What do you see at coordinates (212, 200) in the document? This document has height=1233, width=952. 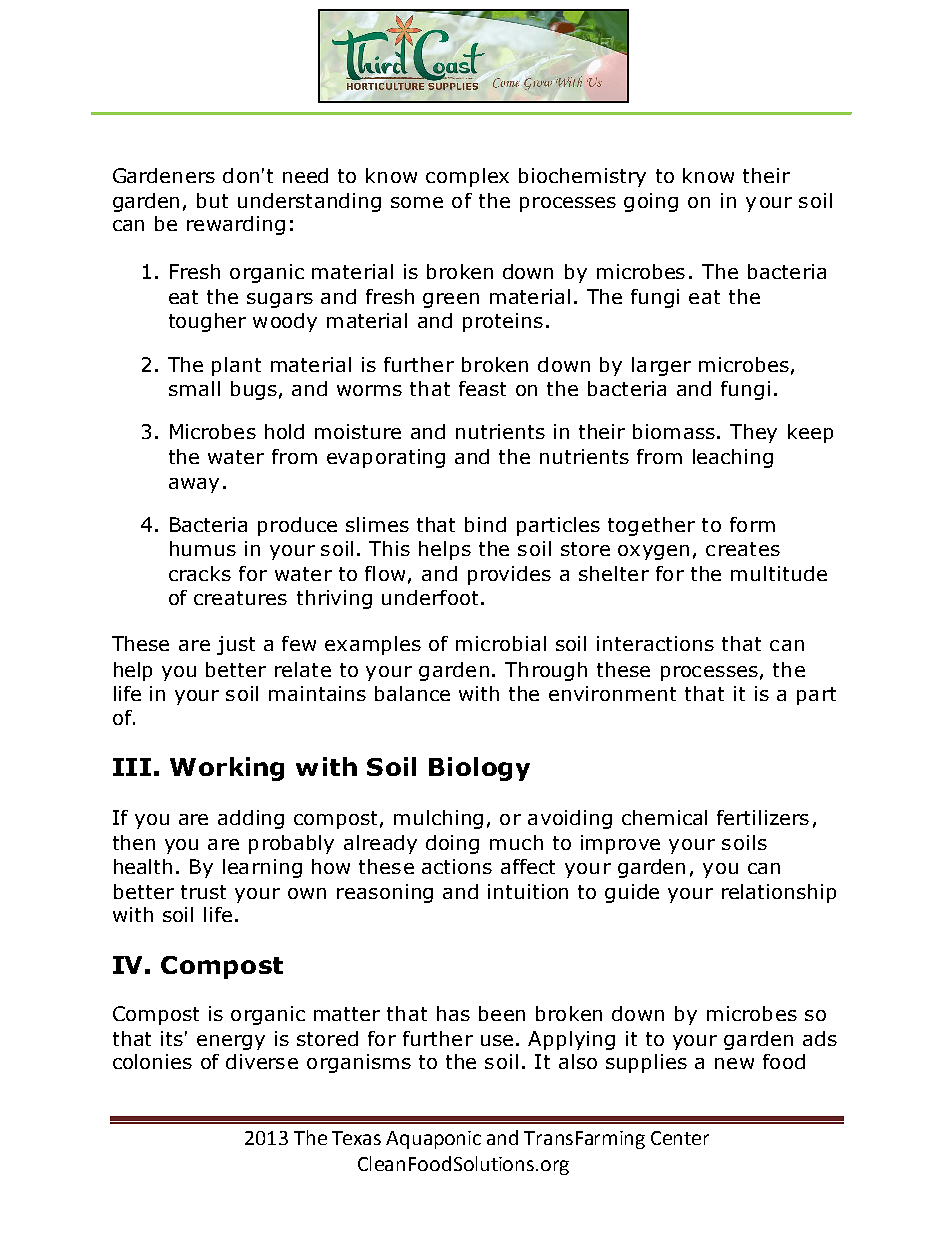 I see `but` at bounding box center [212, 200].
